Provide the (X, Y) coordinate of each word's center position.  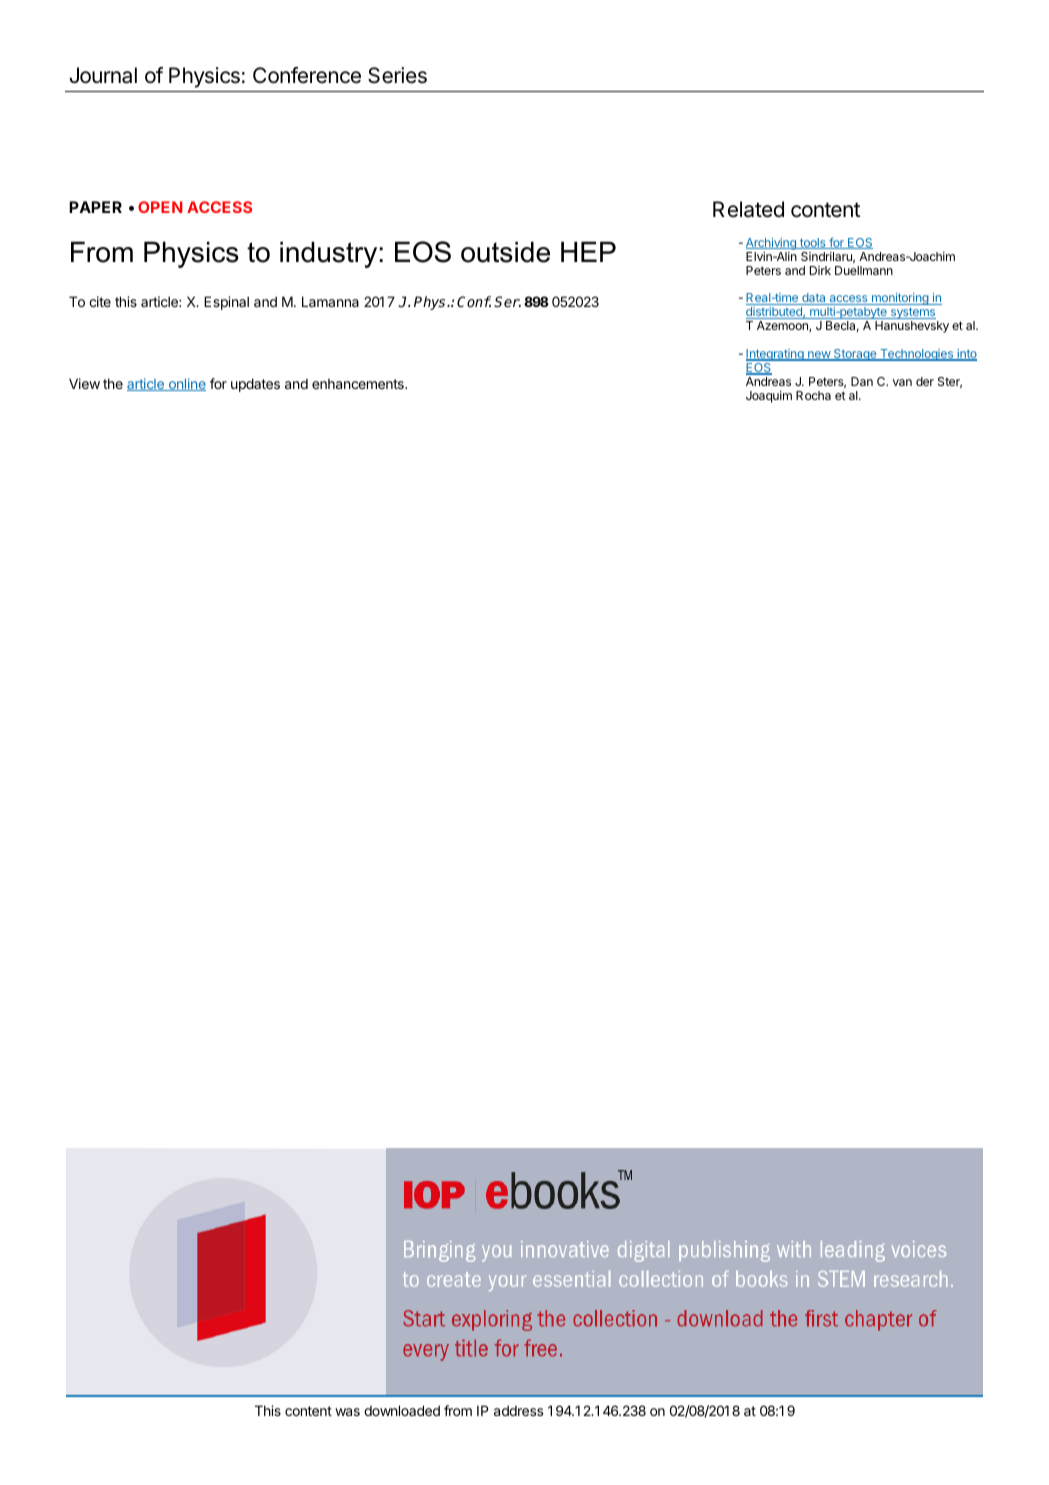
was (347, 1412)
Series (397, 75)
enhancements (359, 384)
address (518, 1410)
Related (748, 209)
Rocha (813, 395)
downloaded (402, 1410)
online (186, 384)
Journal (103, 75)
